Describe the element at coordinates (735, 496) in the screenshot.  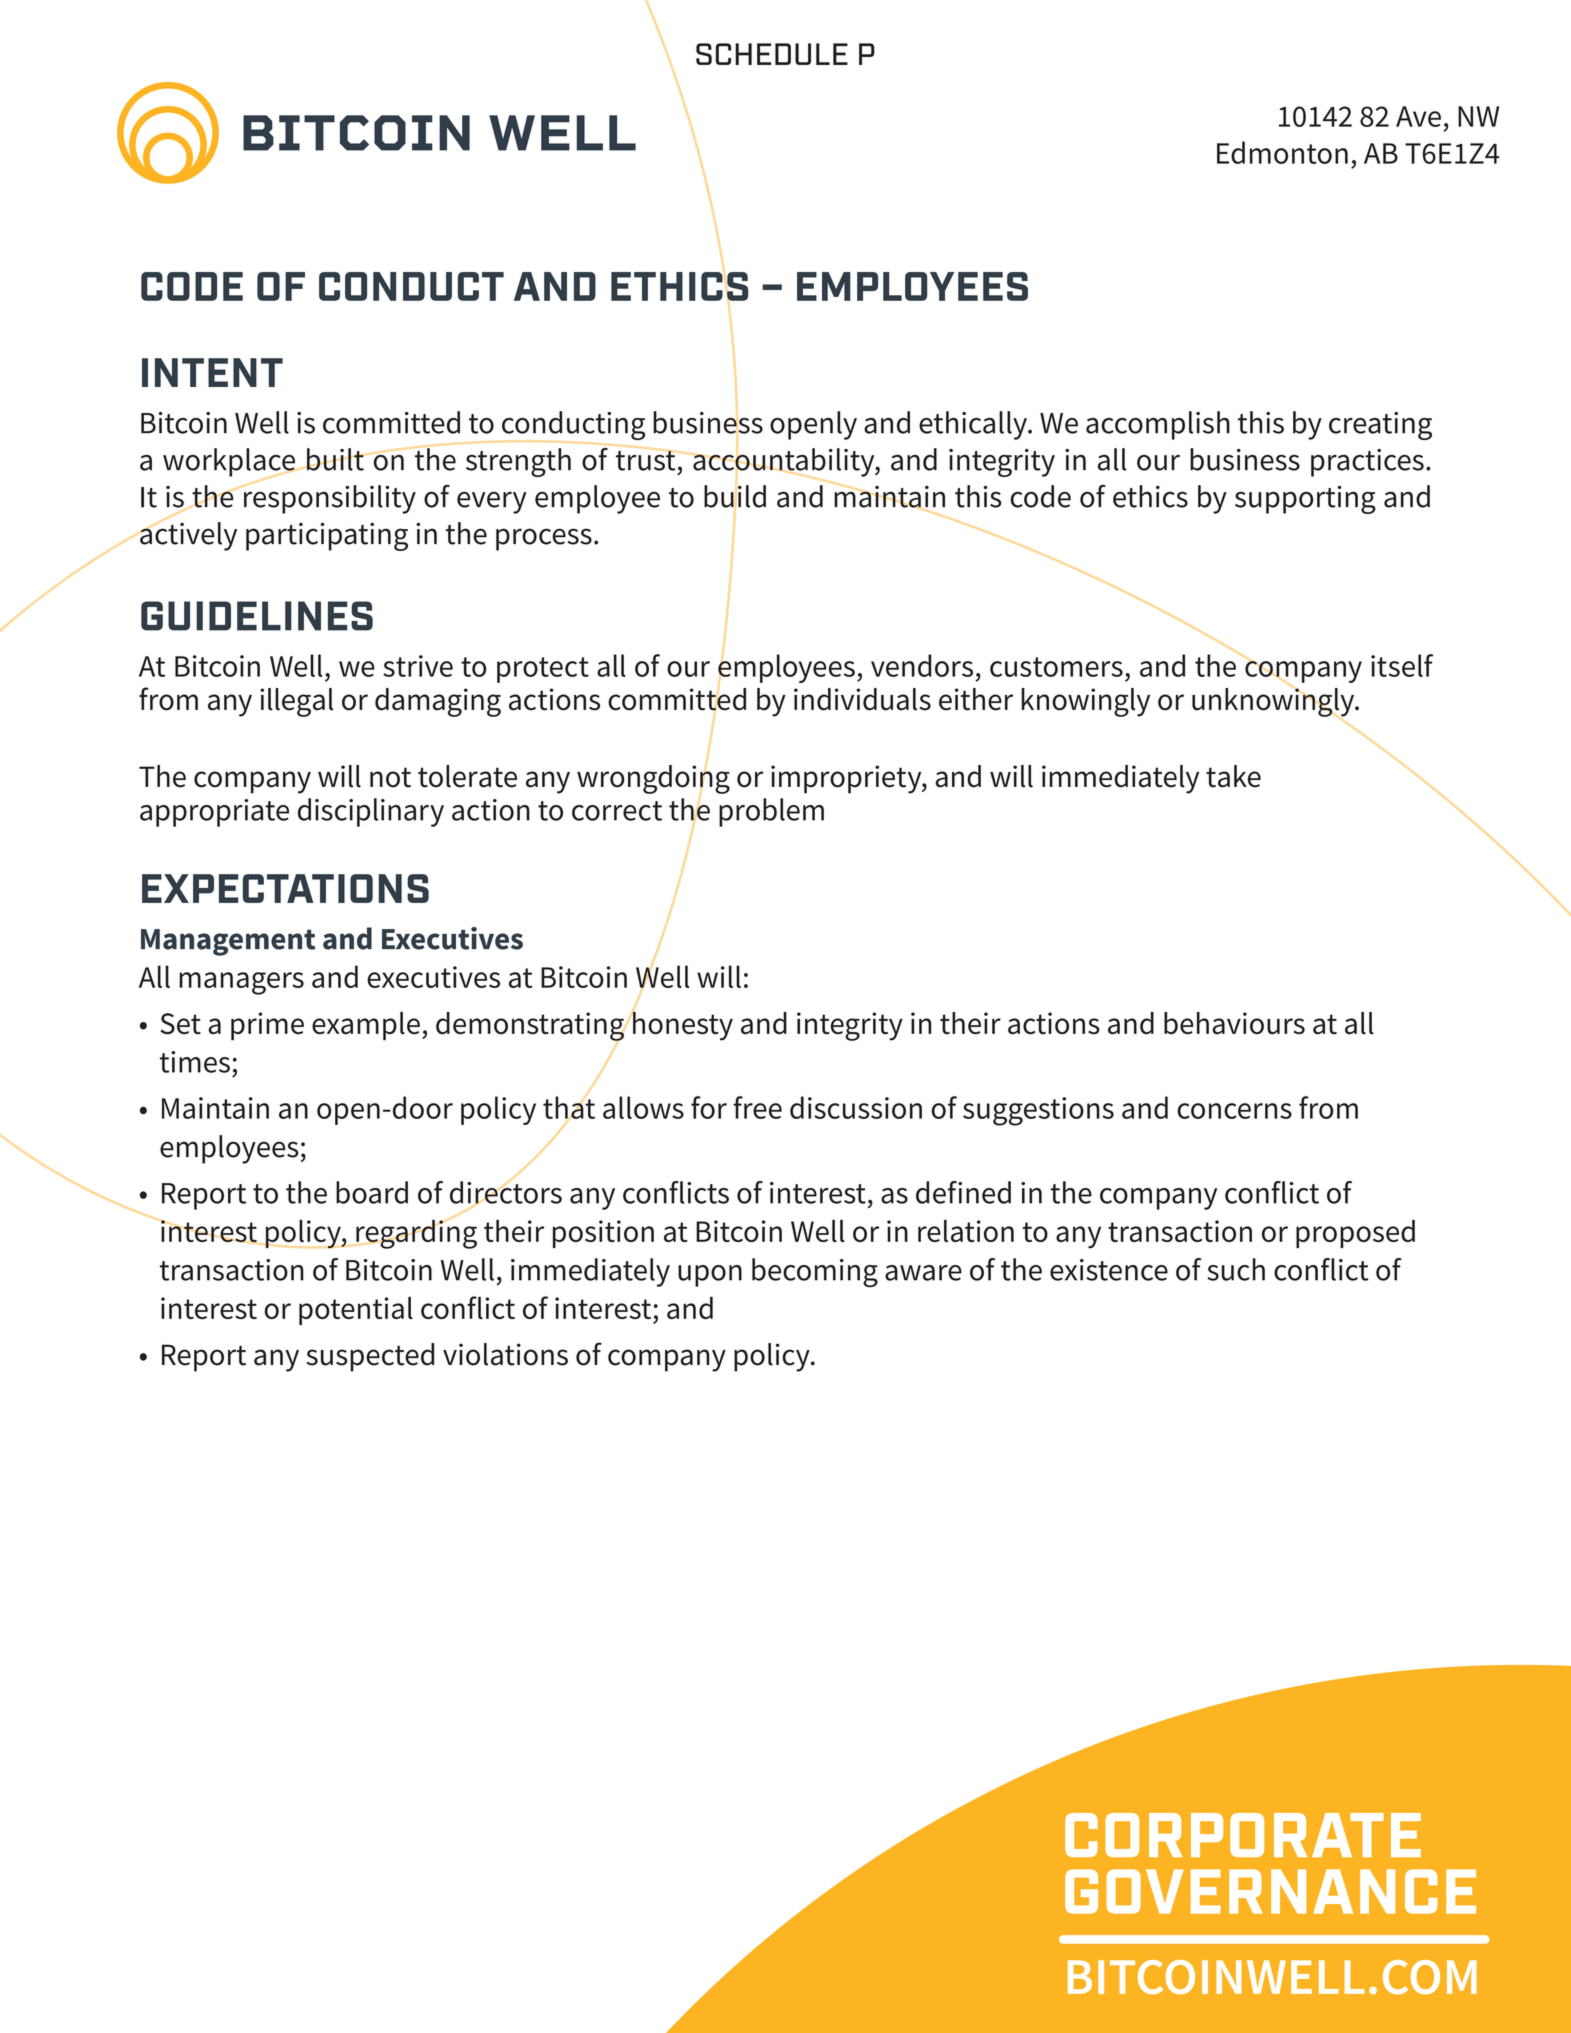
I see `build` at that location.
